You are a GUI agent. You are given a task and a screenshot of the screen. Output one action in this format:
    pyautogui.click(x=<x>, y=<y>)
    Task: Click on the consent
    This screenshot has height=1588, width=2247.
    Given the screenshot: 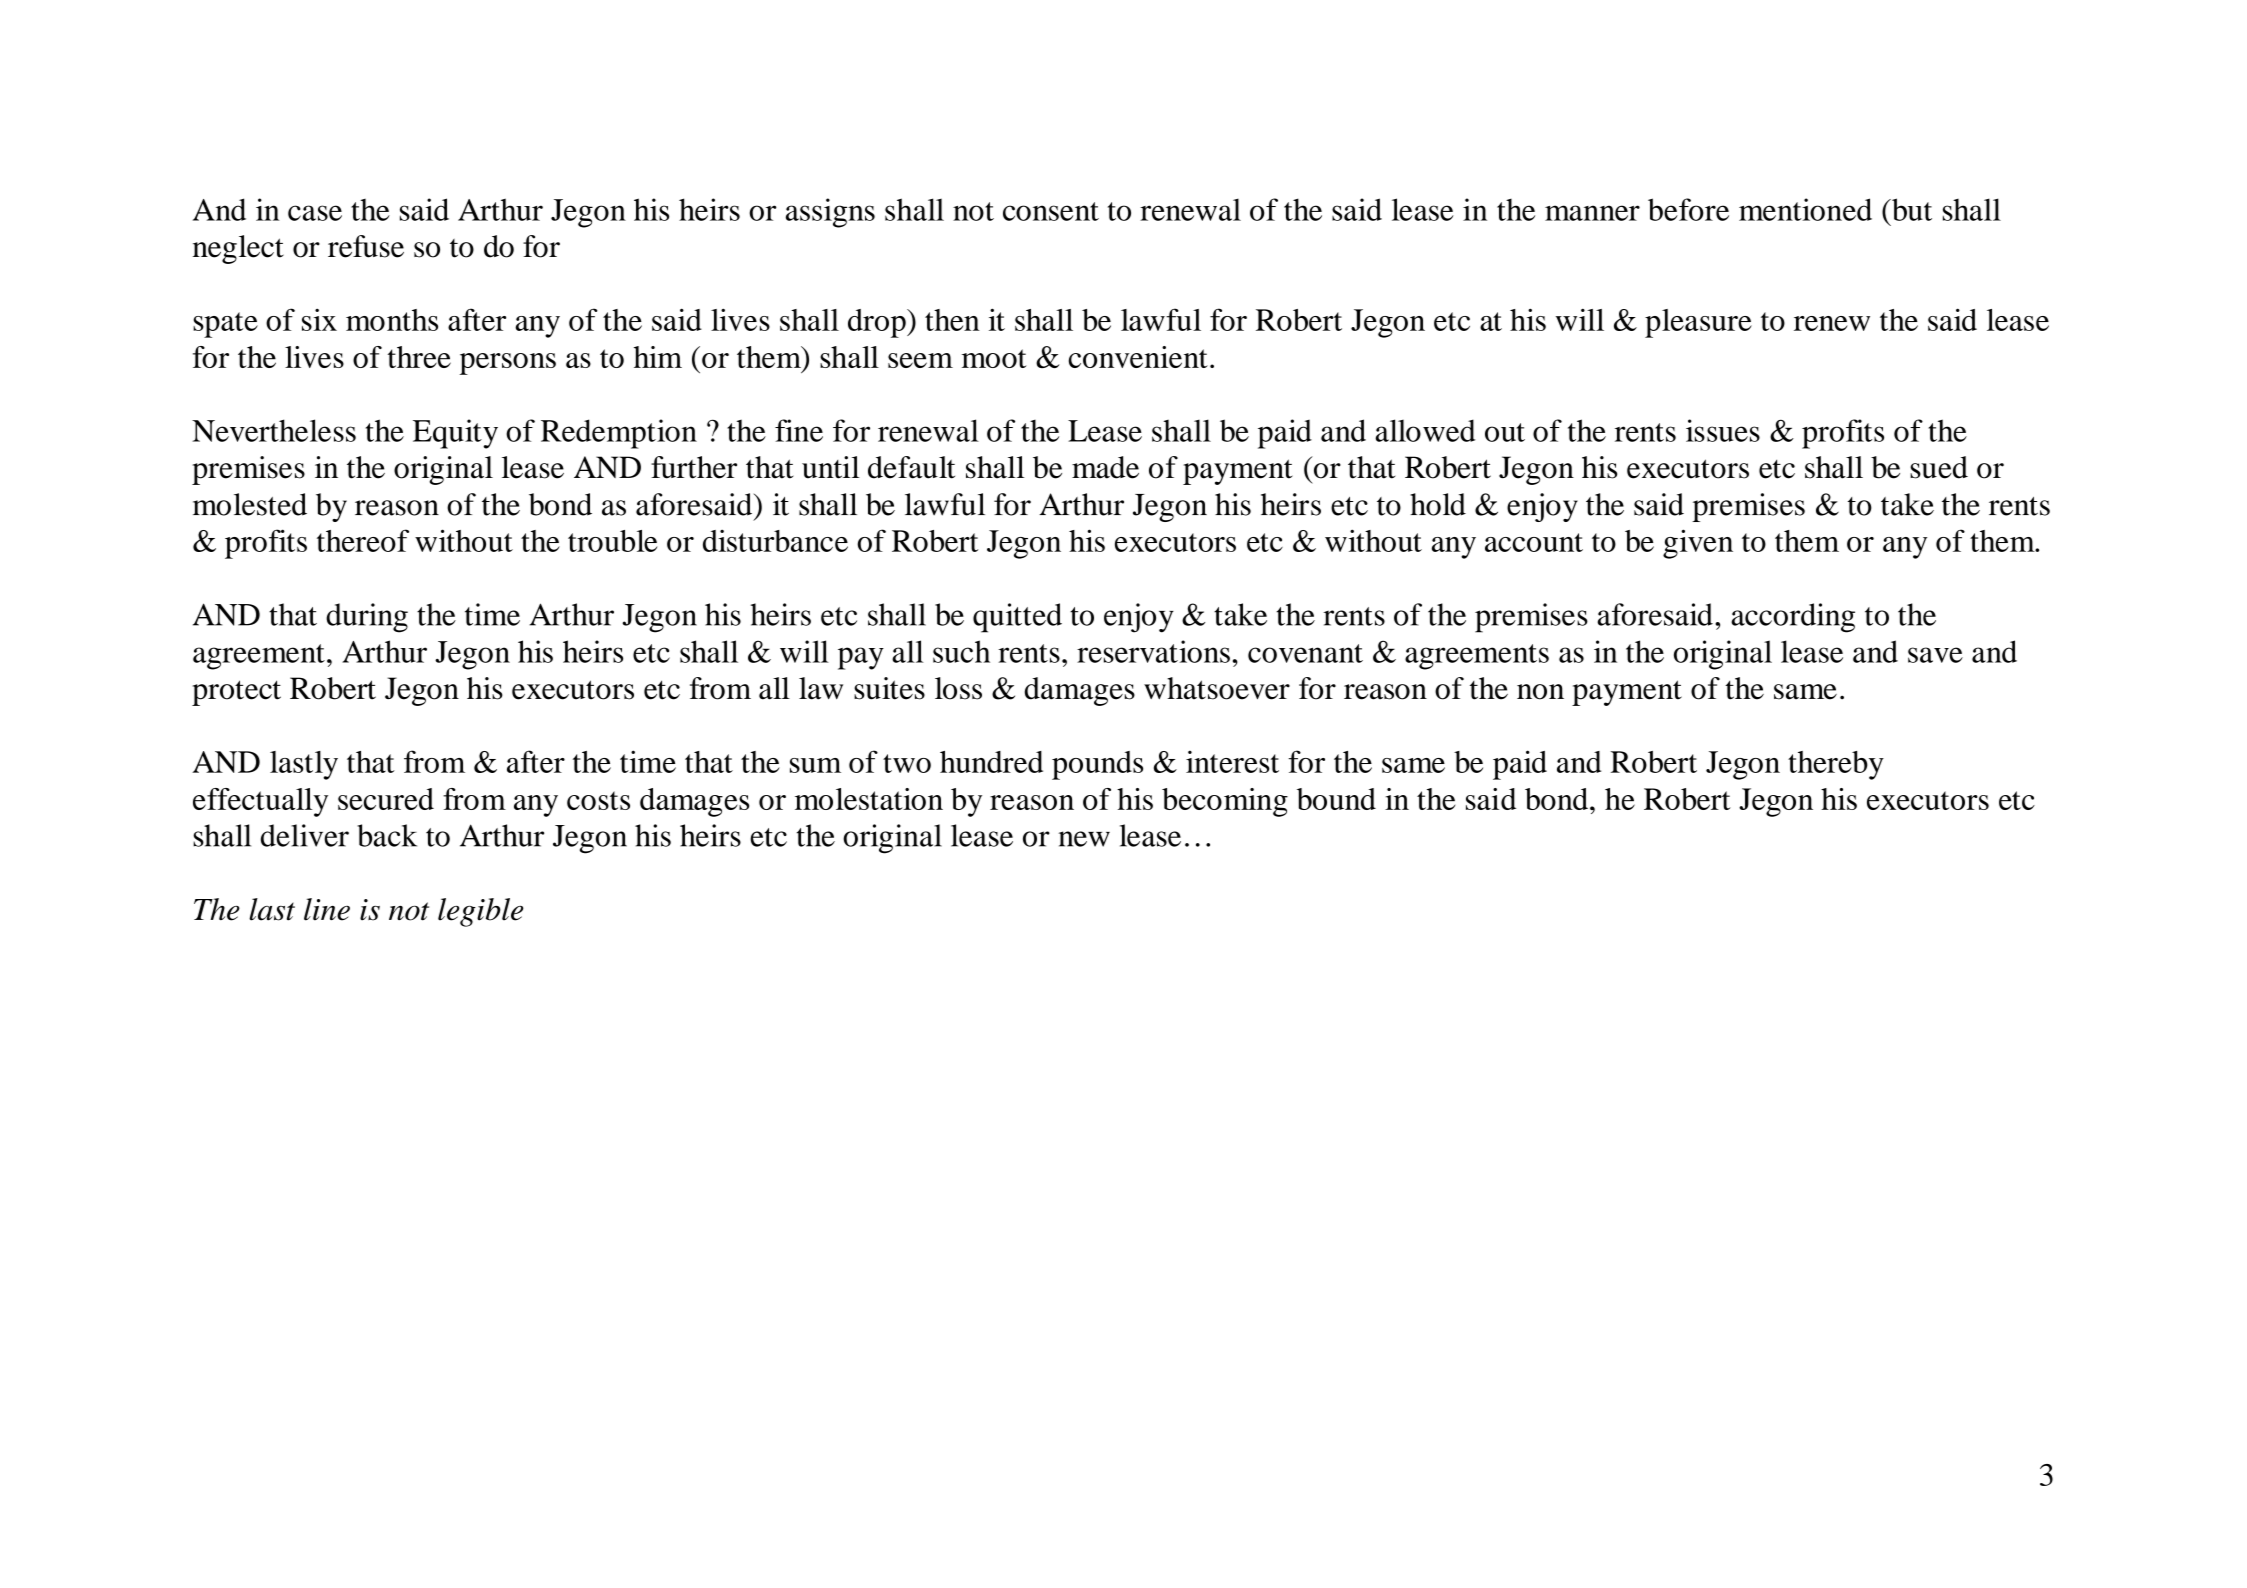 What is the action you would take?
    pyautogui.click(x=1051, y=211)
